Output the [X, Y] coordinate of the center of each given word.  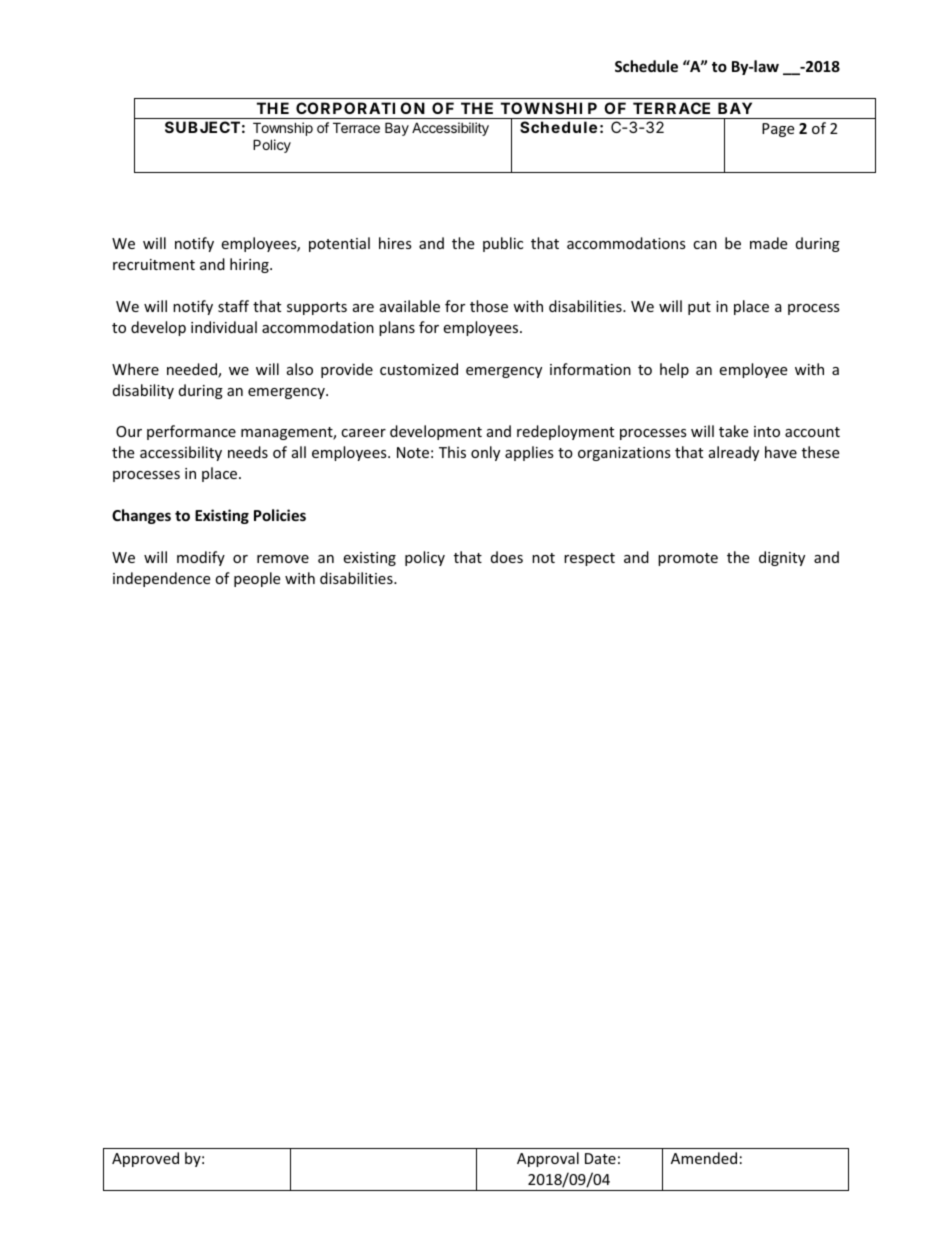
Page [778, 130]
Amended [704, 1158]
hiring [250, 265]
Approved [145, 1159]
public [503, 244]
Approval [548, 1159]
